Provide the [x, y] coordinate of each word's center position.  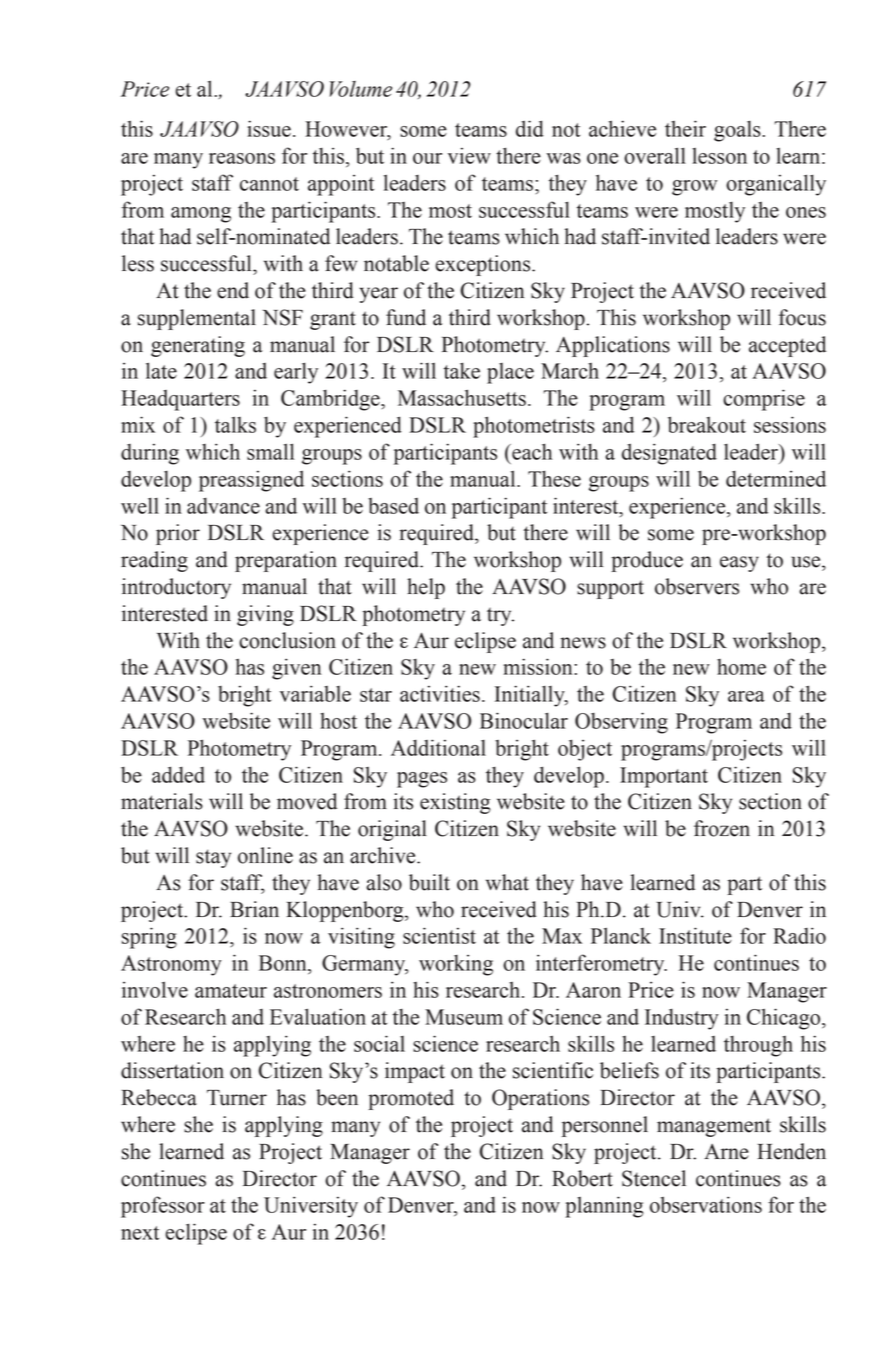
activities [440, 693]
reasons [242, 158]
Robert [582, 1178]
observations [706, 1204]
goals [738, 131]
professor [163, 1207]
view [469, 156]
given [296, 669]
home [741, 667]
